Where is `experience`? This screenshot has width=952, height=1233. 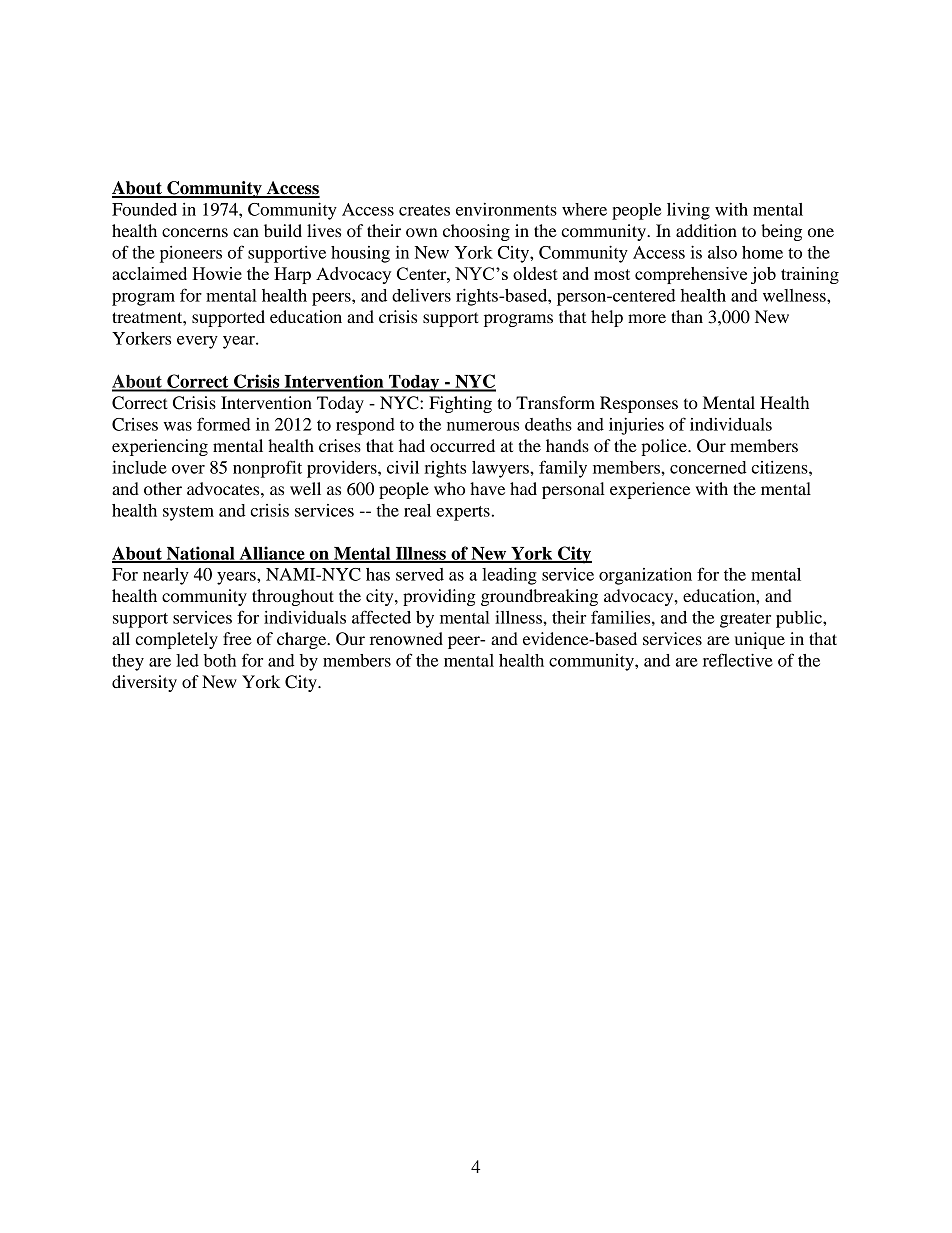 experience is located at coordinates (650, 490).
